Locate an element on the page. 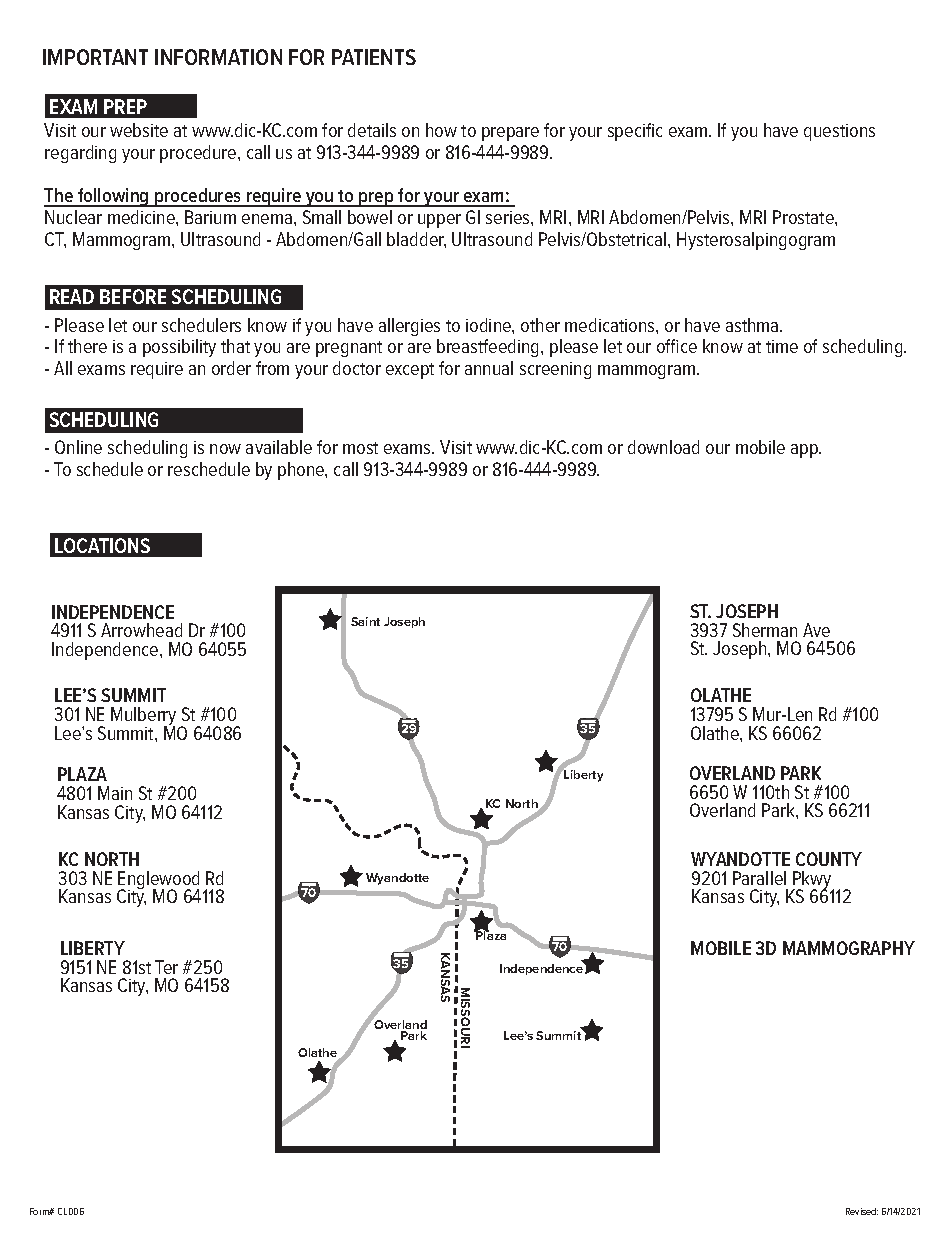 The height and width of the page is (1233, 952). website is located at coordinates (139, 130).
